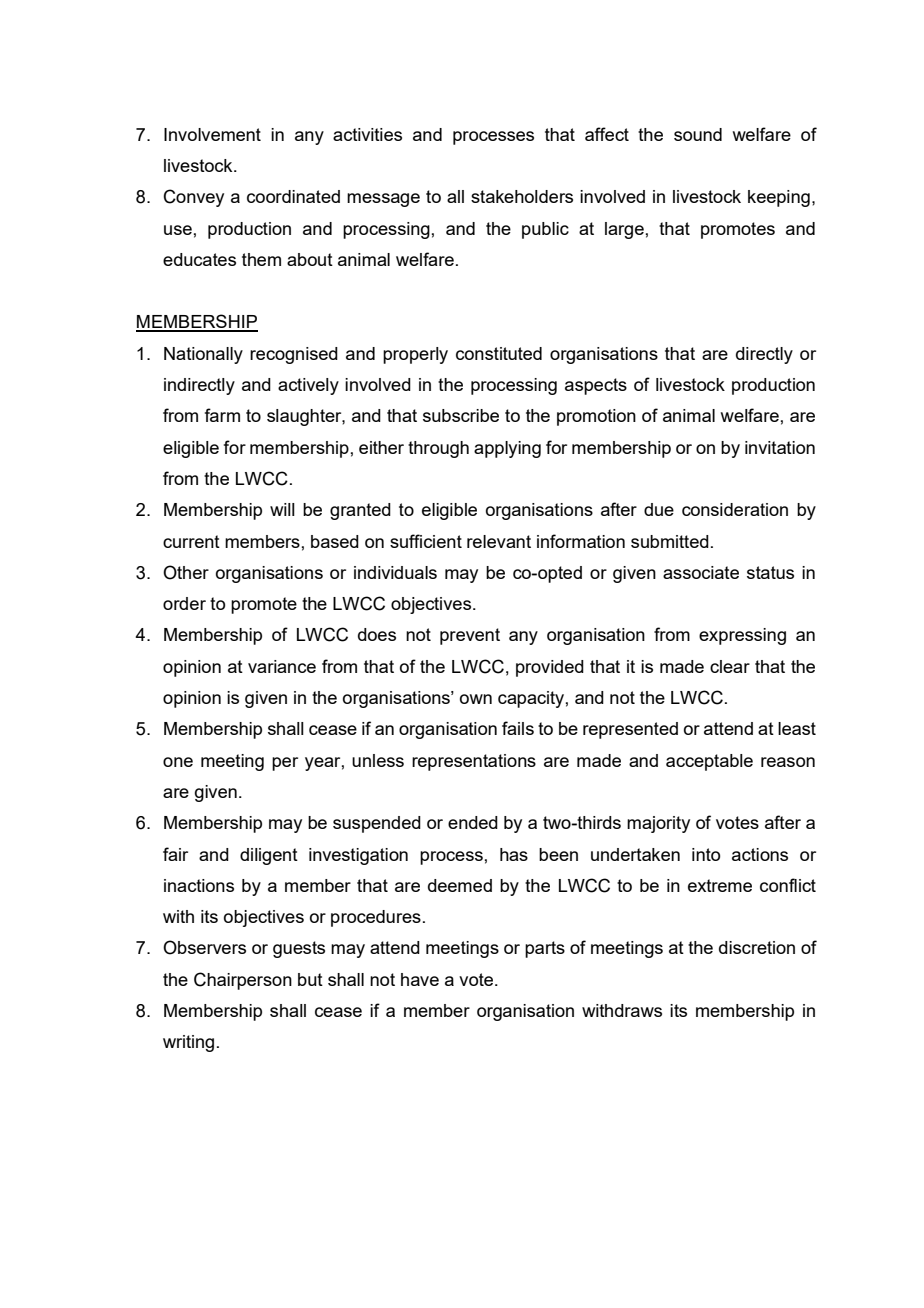 The width and height of the screenshot is (924, 1308). I want to click on recognised, so click(294, 355).
